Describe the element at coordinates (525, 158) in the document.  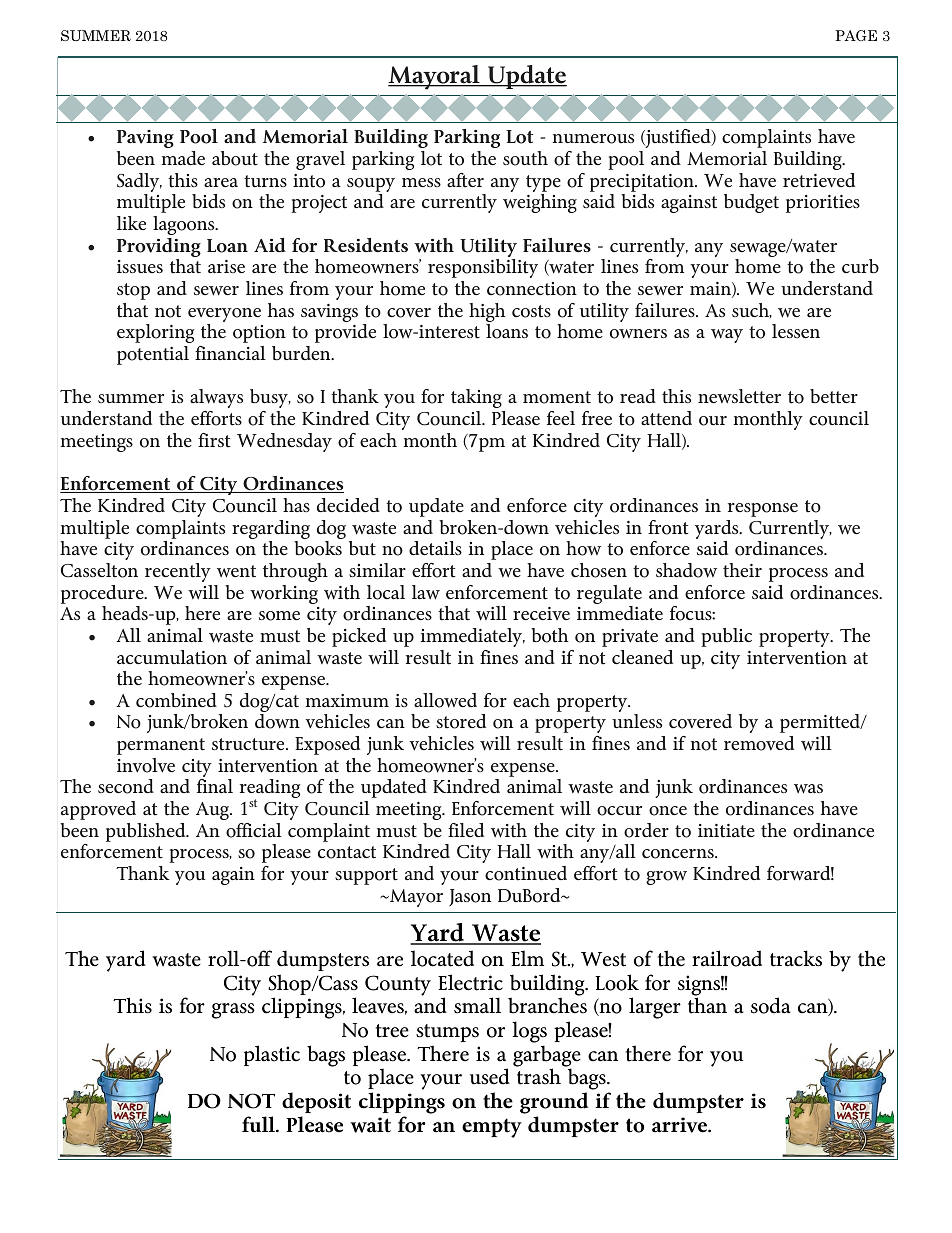
I see `south` at that location.
